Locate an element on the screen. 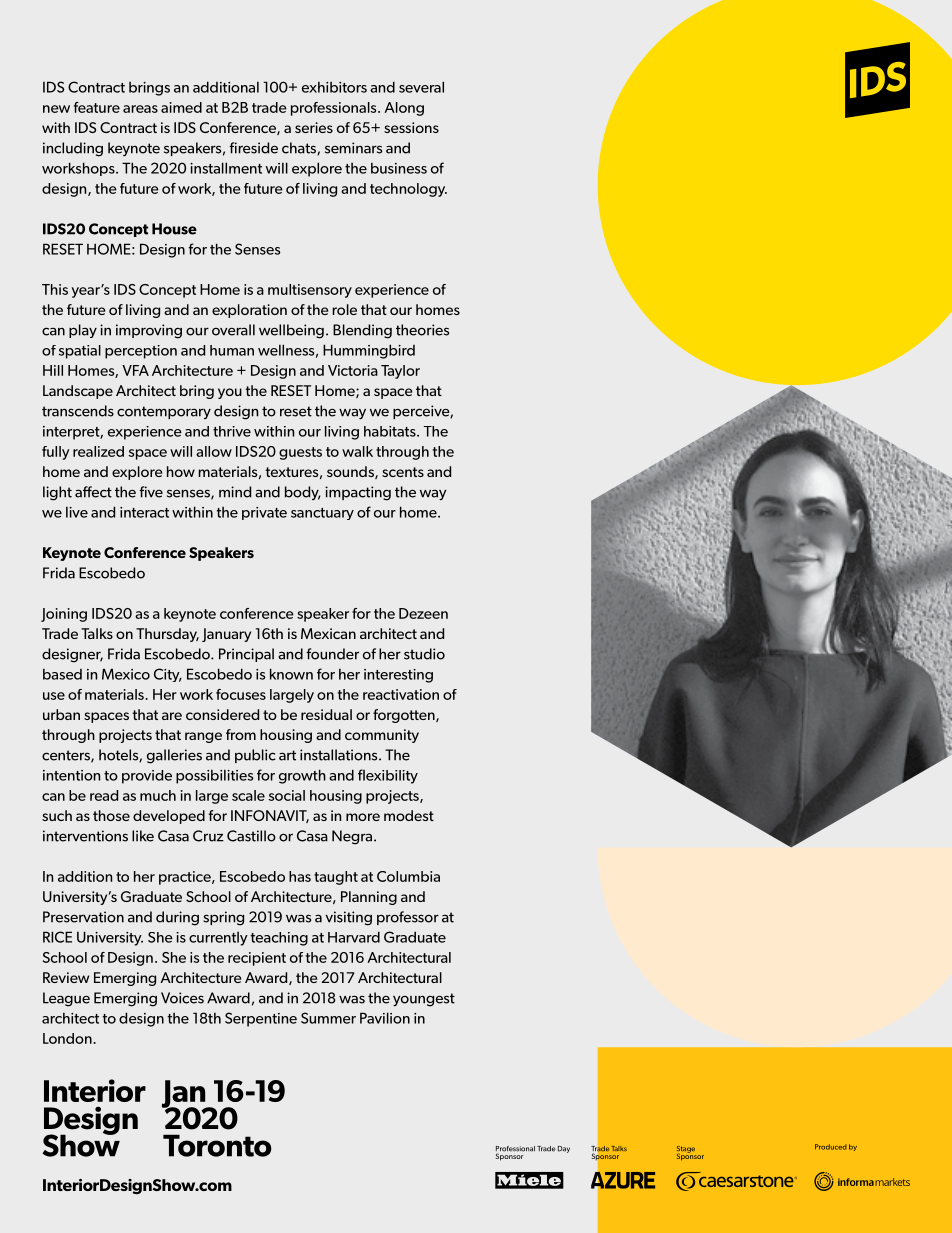  Pavilion is located at coordinates (385, 1018).
